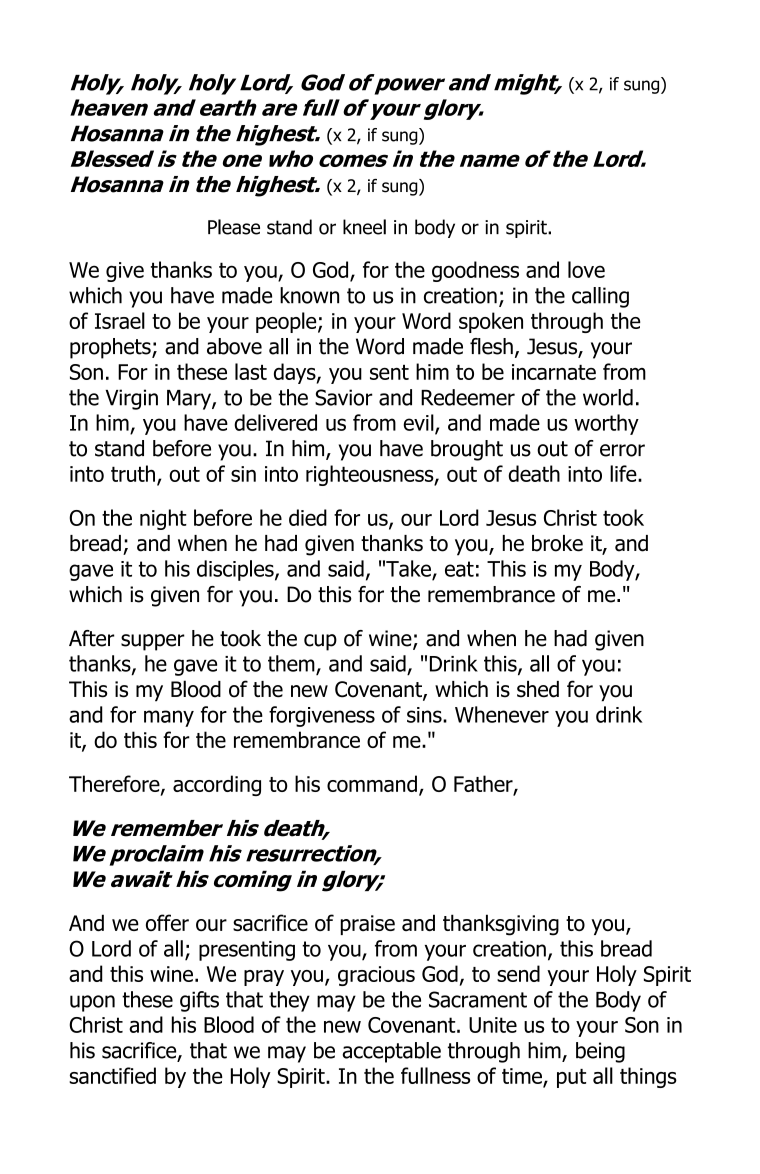 The image size is (760, 1174). I want to click on shed, so click(538, 689).
